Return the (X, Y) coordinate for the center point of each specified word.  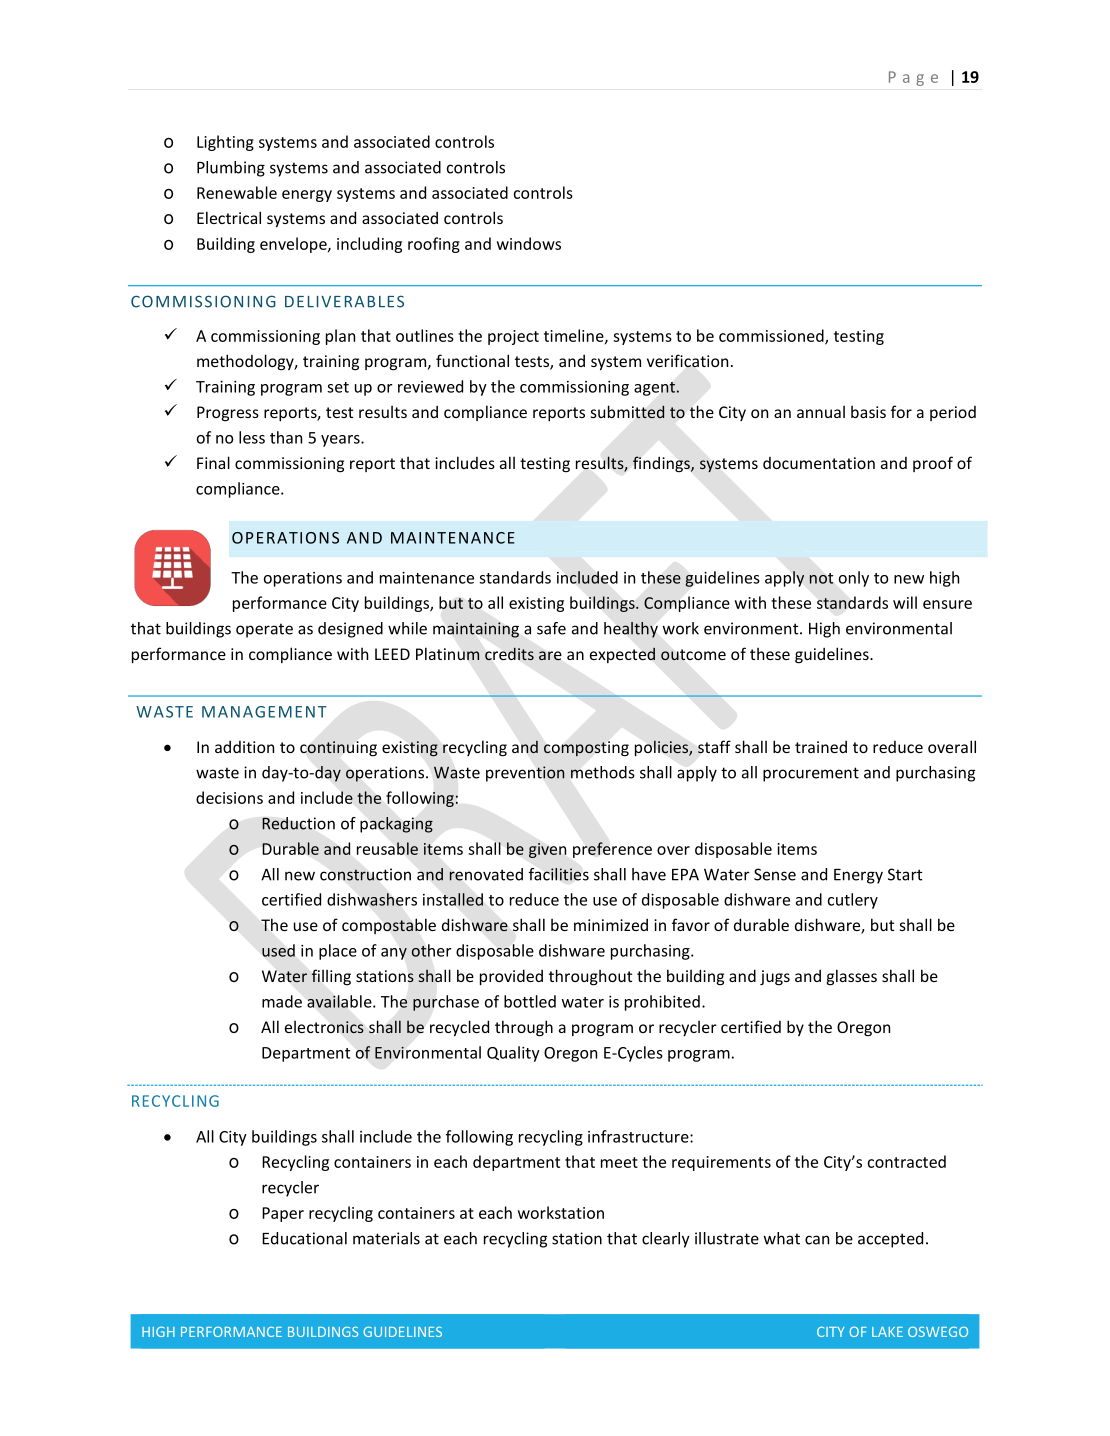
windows (529, 243)
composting (586, 748)
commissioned (772, 336)
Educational (304, 1238)
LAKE (887, 1332)
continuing (338, 749)
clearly (666, 1240)
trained (821, 747)
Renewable (237, 192)
